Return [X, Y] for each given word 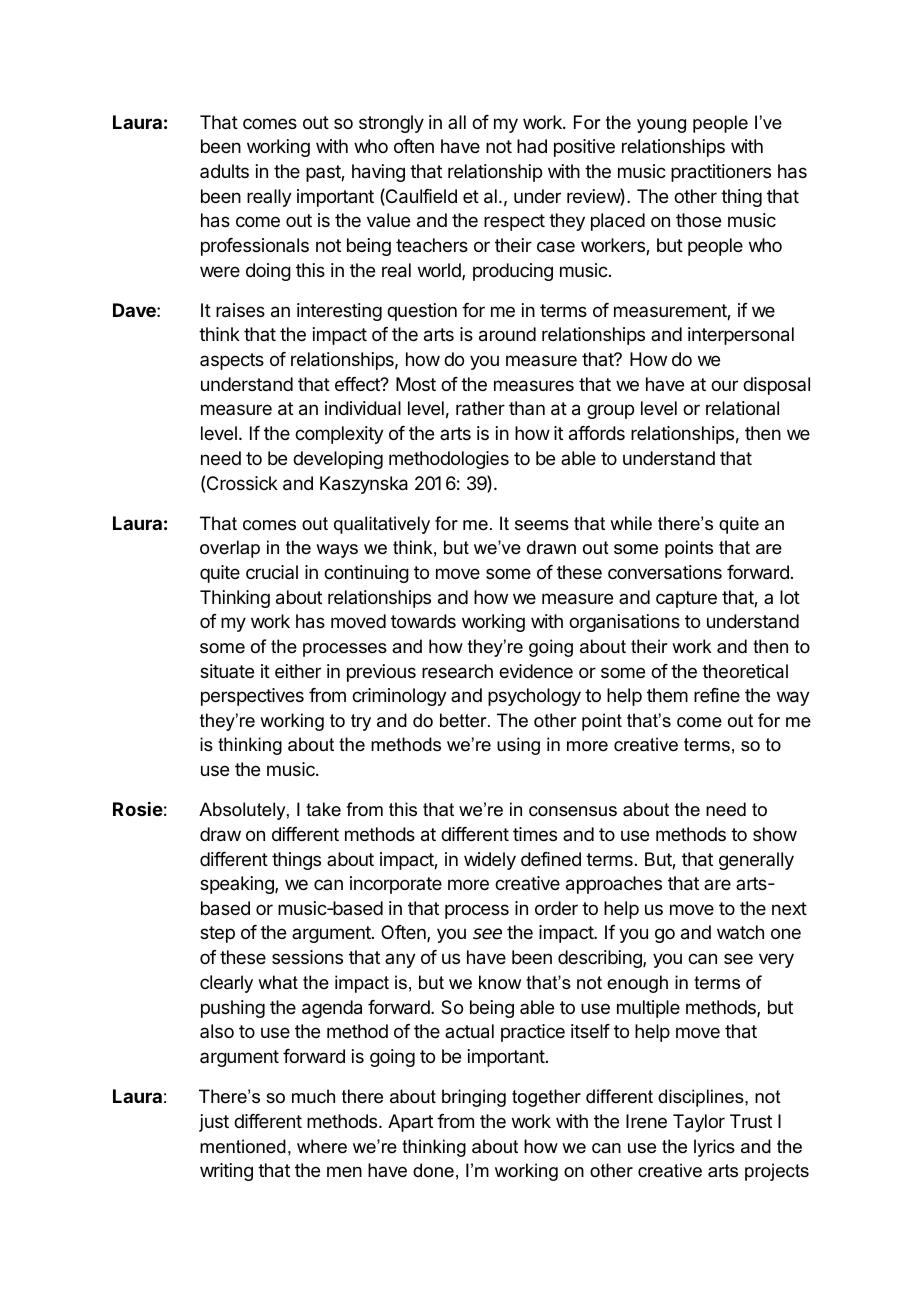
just [214, 1123]
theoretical [745, 671]
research [457, 671]
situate [227, 671]
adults [224, 171]
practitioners [721, 173]
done [433, 1170]
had [532, 146]
